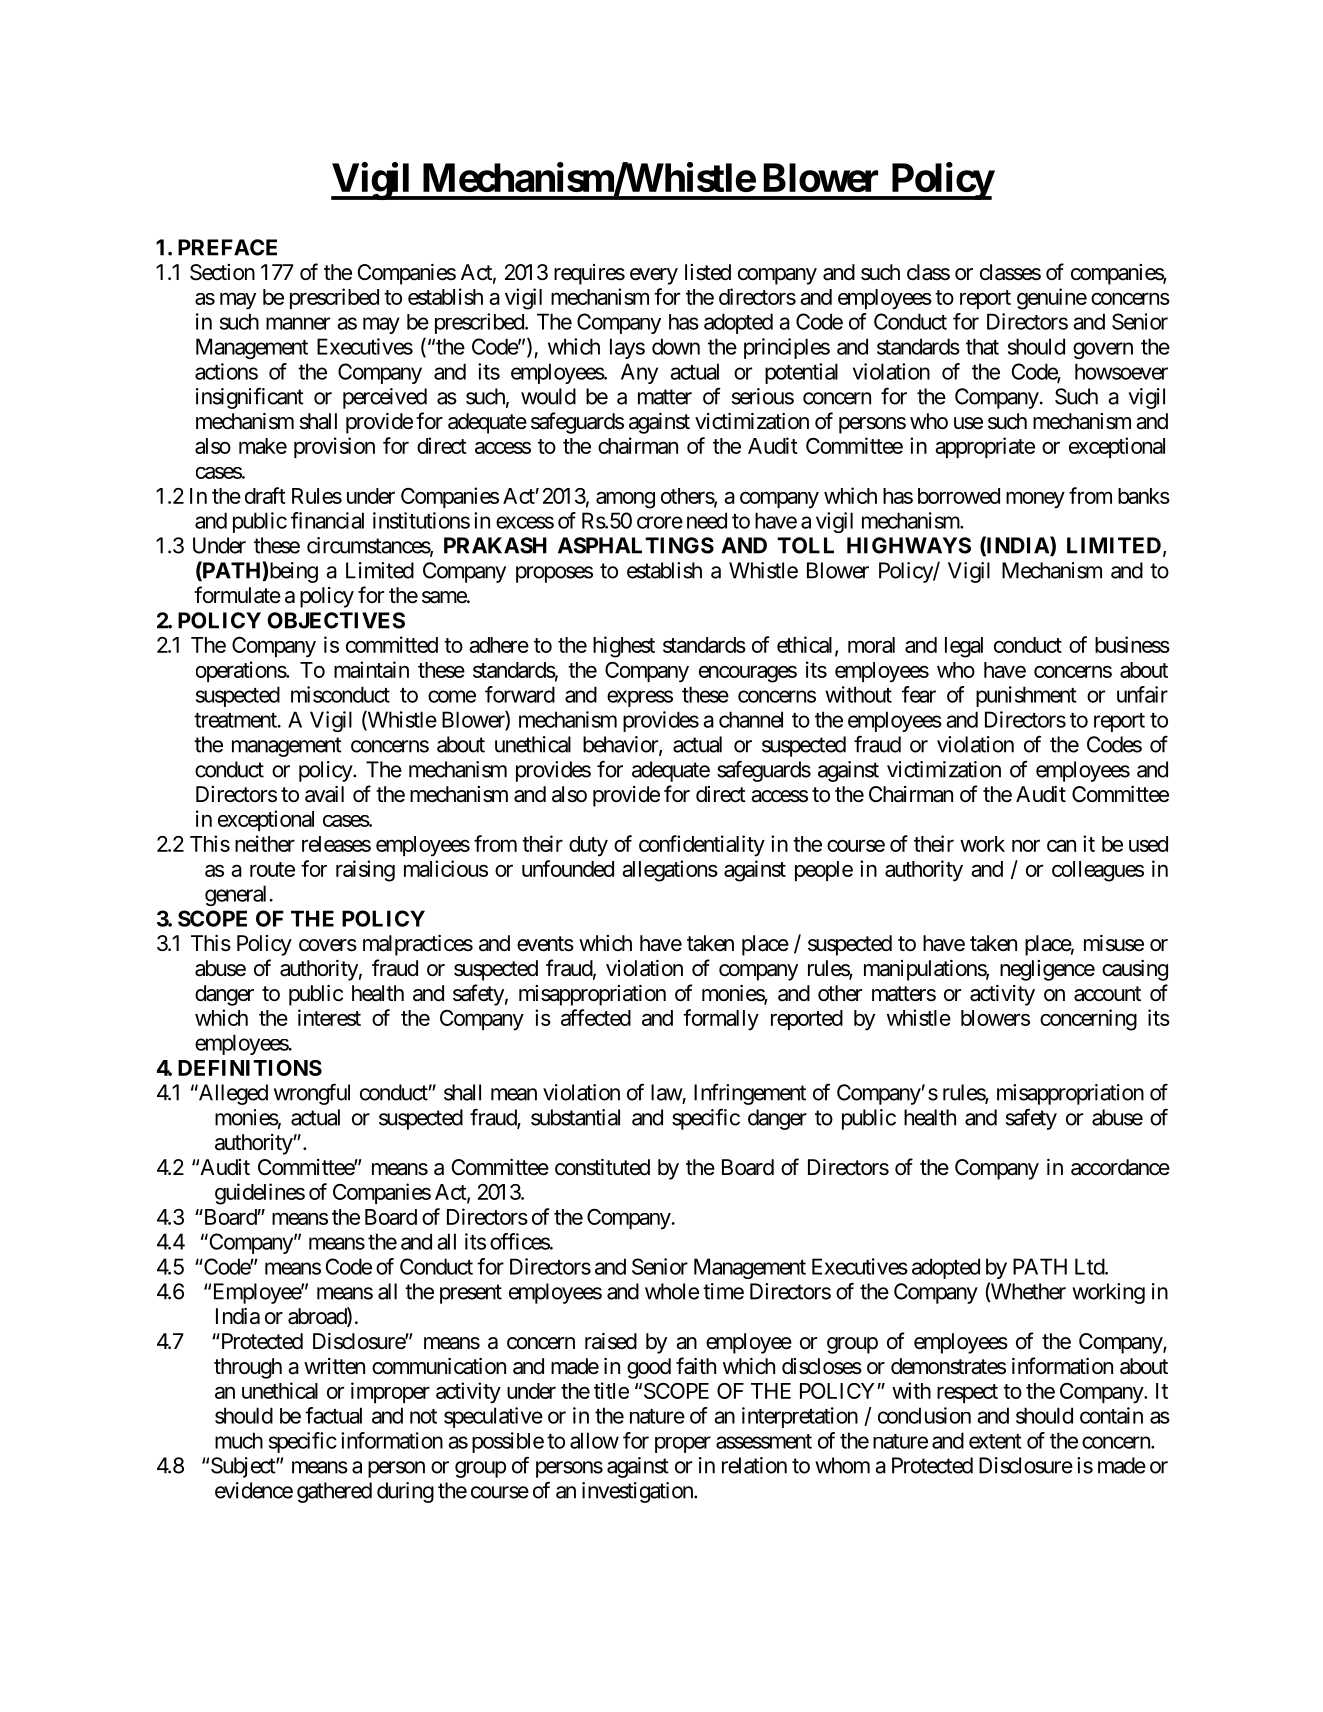 The image size is (1323, 1712). Describe the element at coordinates (1107, 994) in the screenshot. I see `account` at that location.
